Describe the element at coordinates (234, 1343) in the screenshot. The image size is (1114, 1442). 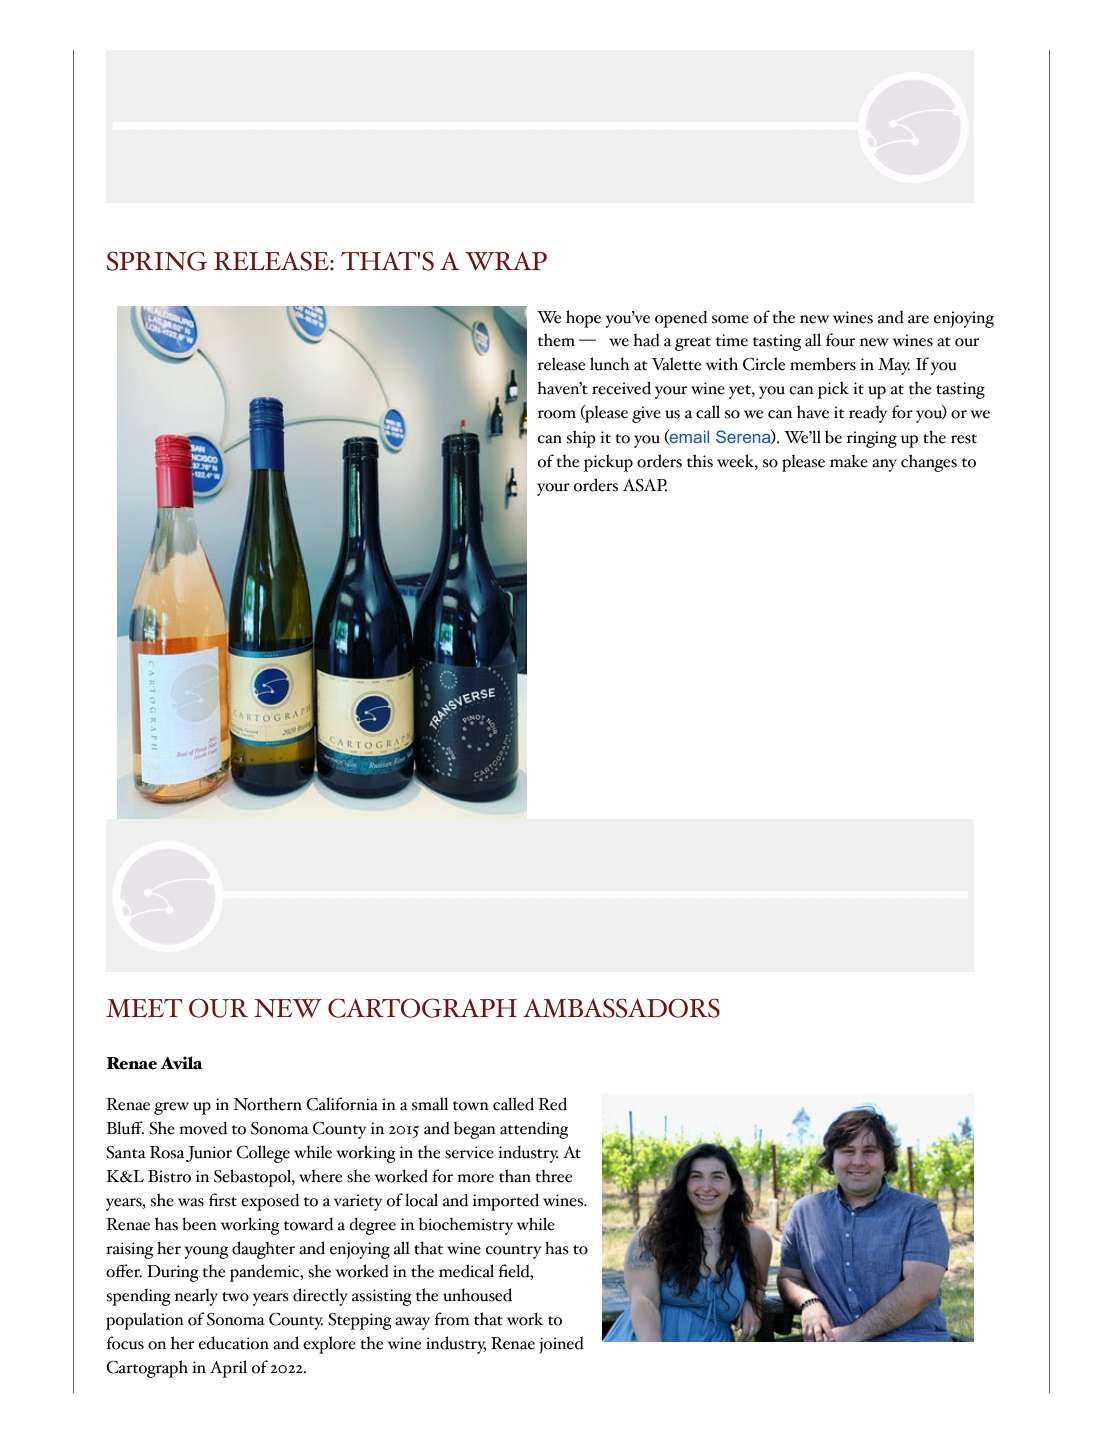
I see `education` at that location.
